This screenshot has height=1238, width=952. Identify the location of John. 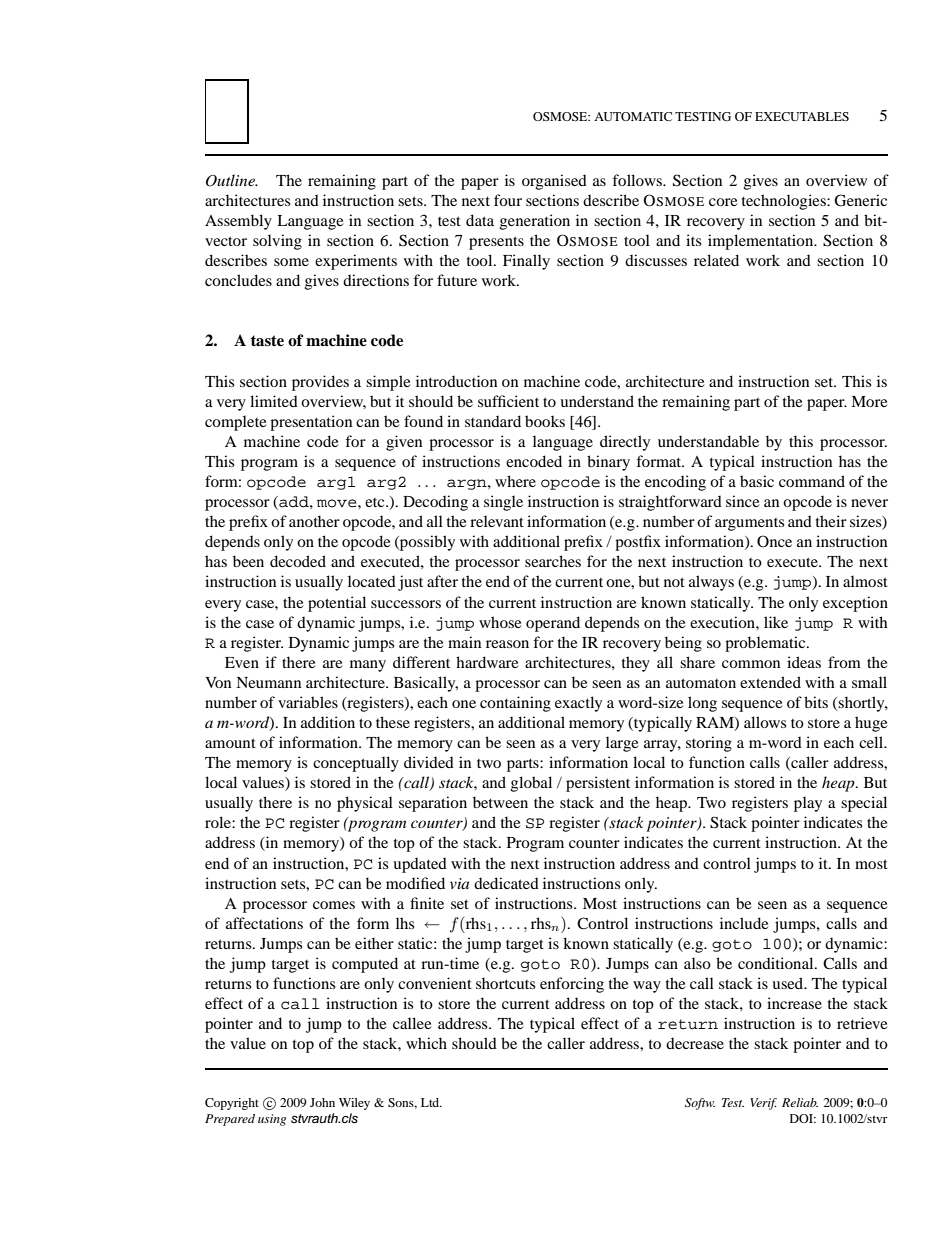
(322, 1102).
